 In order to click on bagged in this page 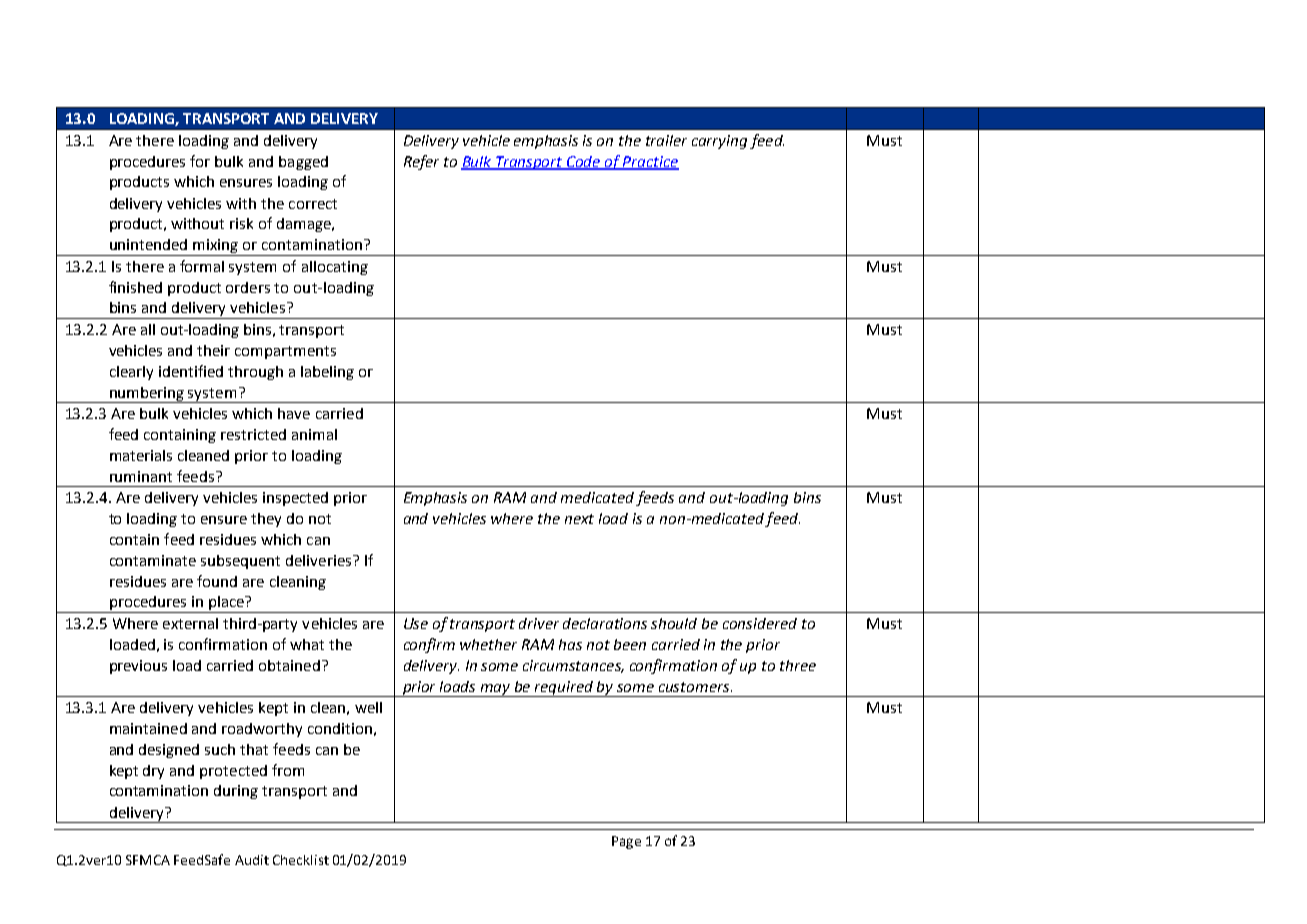, I will do `click(303, 163)`.
